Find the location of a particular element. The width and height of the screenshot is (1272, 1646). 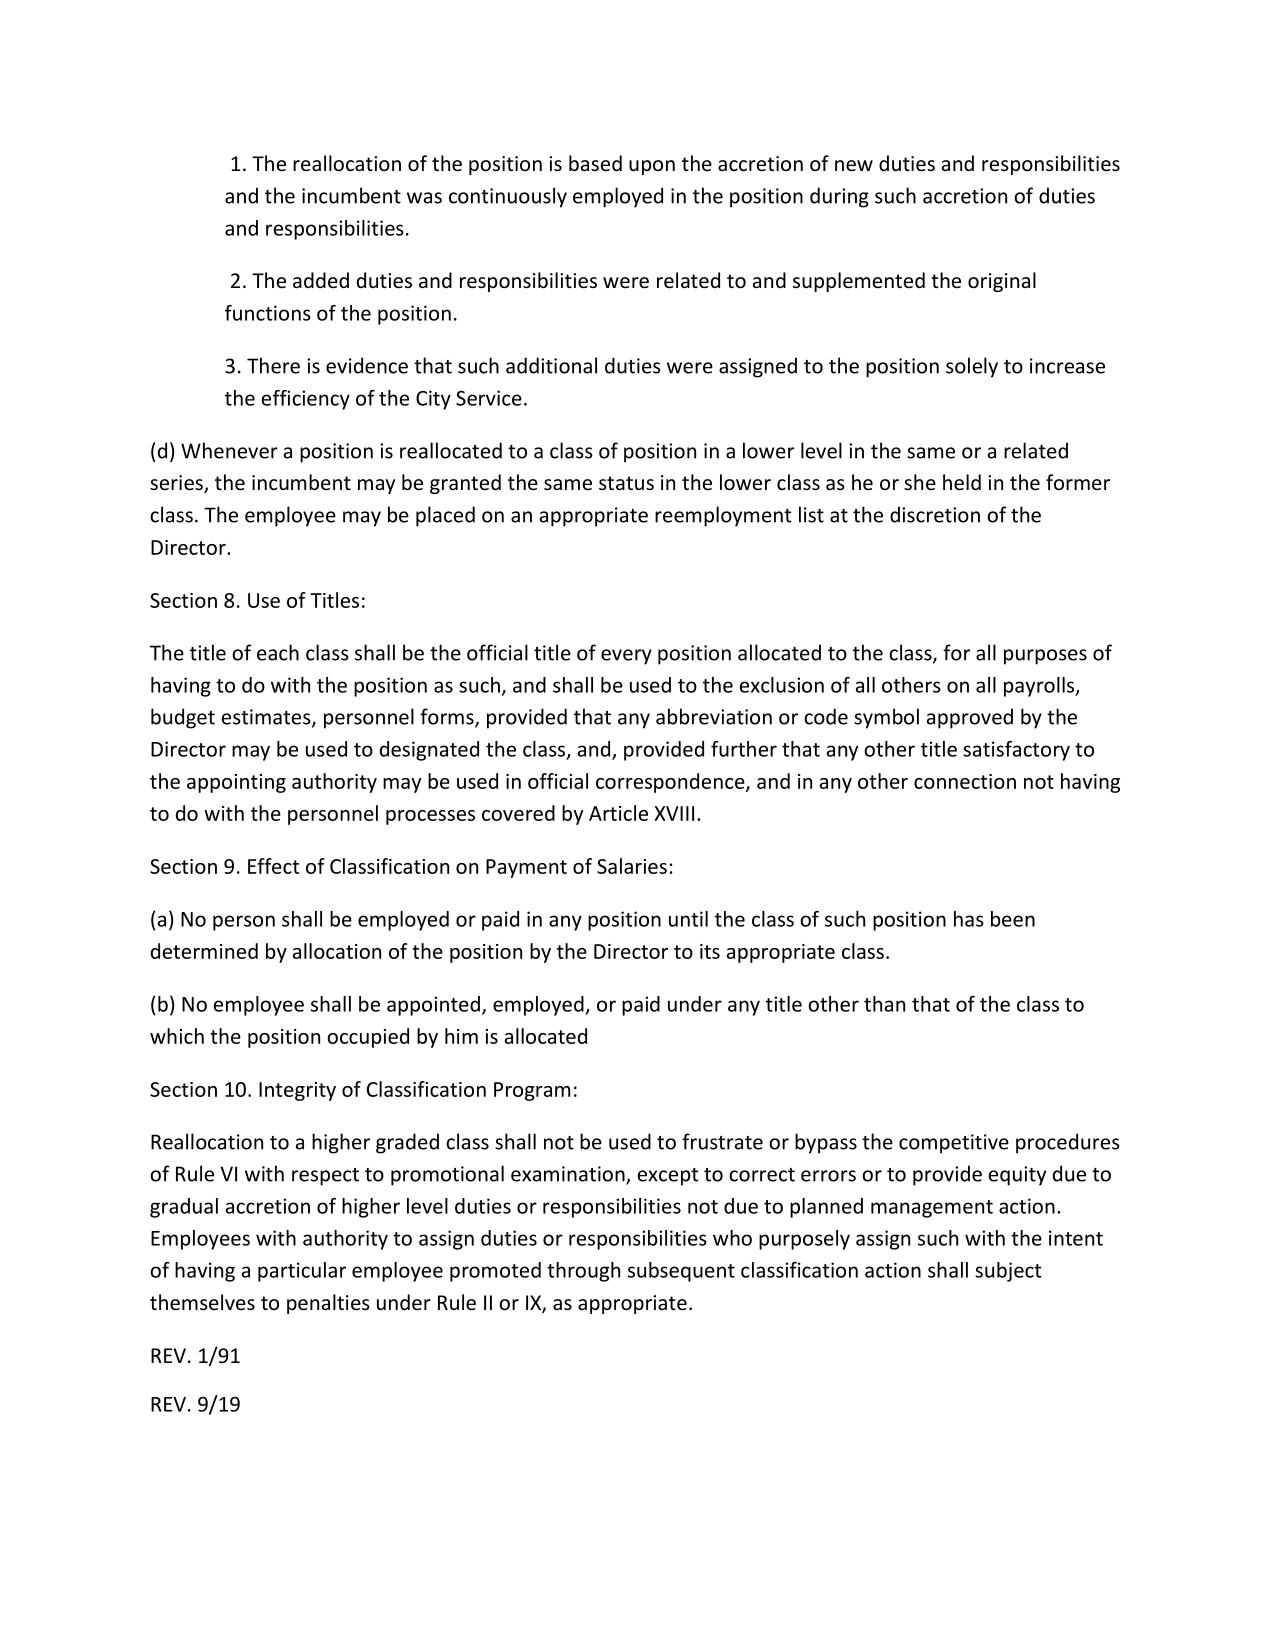

until is located at coordinates (688, 919).
